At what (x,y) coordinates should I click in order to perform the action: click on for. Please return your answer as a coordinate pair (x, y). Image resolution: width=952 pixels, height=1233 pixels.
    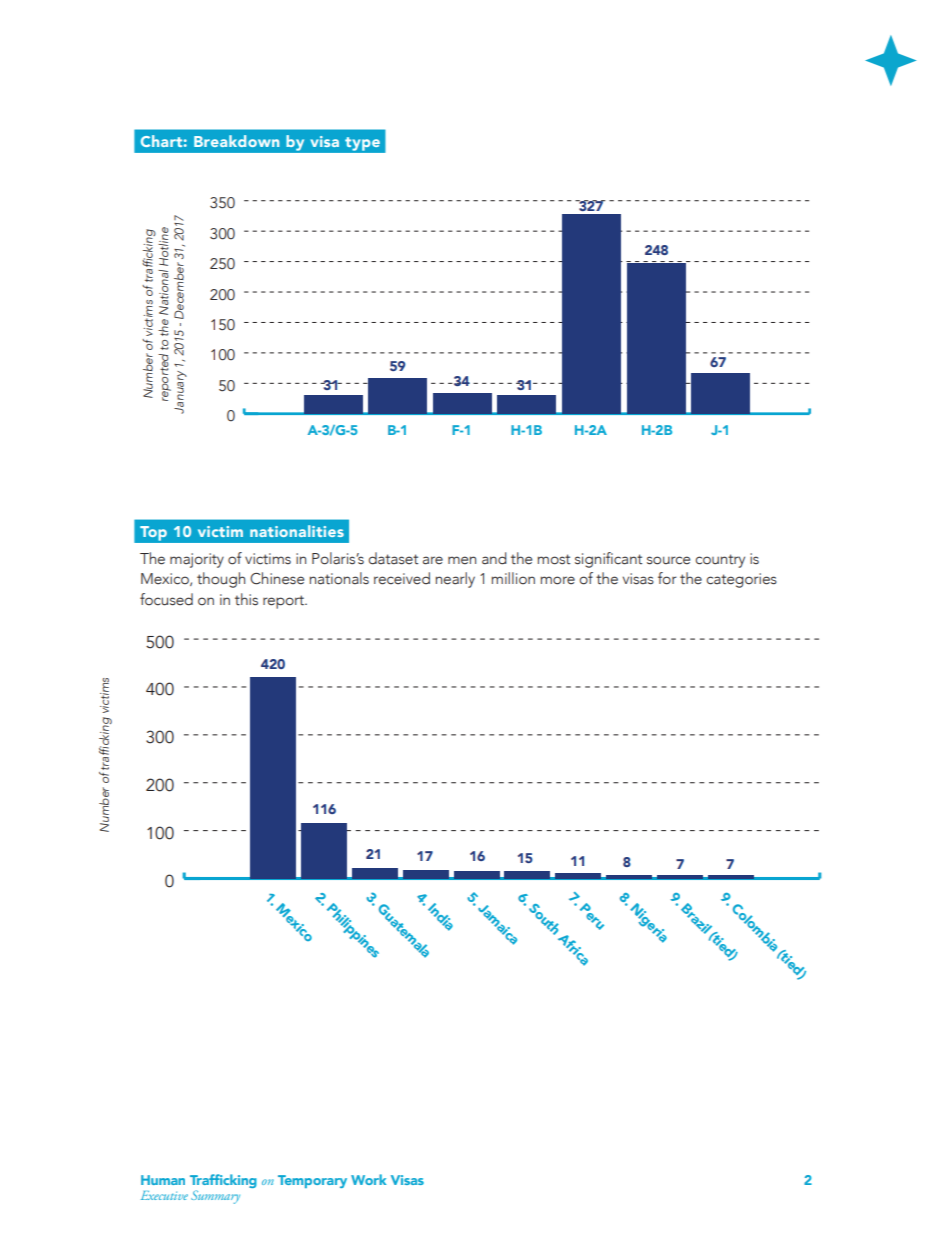
    Looking at the image, I should click on (667, 578).
